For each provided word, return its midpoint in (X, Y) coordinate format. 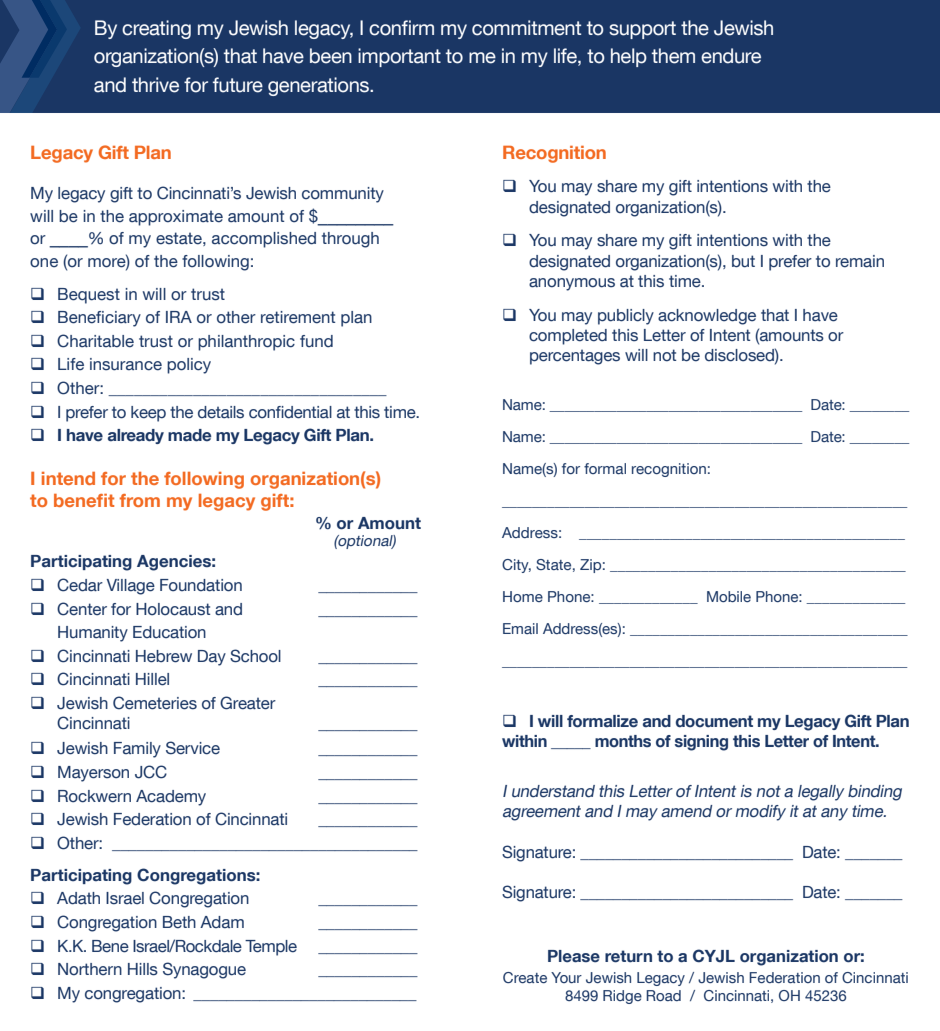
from (139, 500)
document (714, 721)
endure (731, 56)
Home (523, 596)
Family (137, 750)
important (399, 57)
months (623, 741)
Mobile (729, 596)
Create (525, 977)
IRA (179, 317)
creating (156, 29)
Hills (143, 969)
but (743, 261)
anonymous (572, 284)
